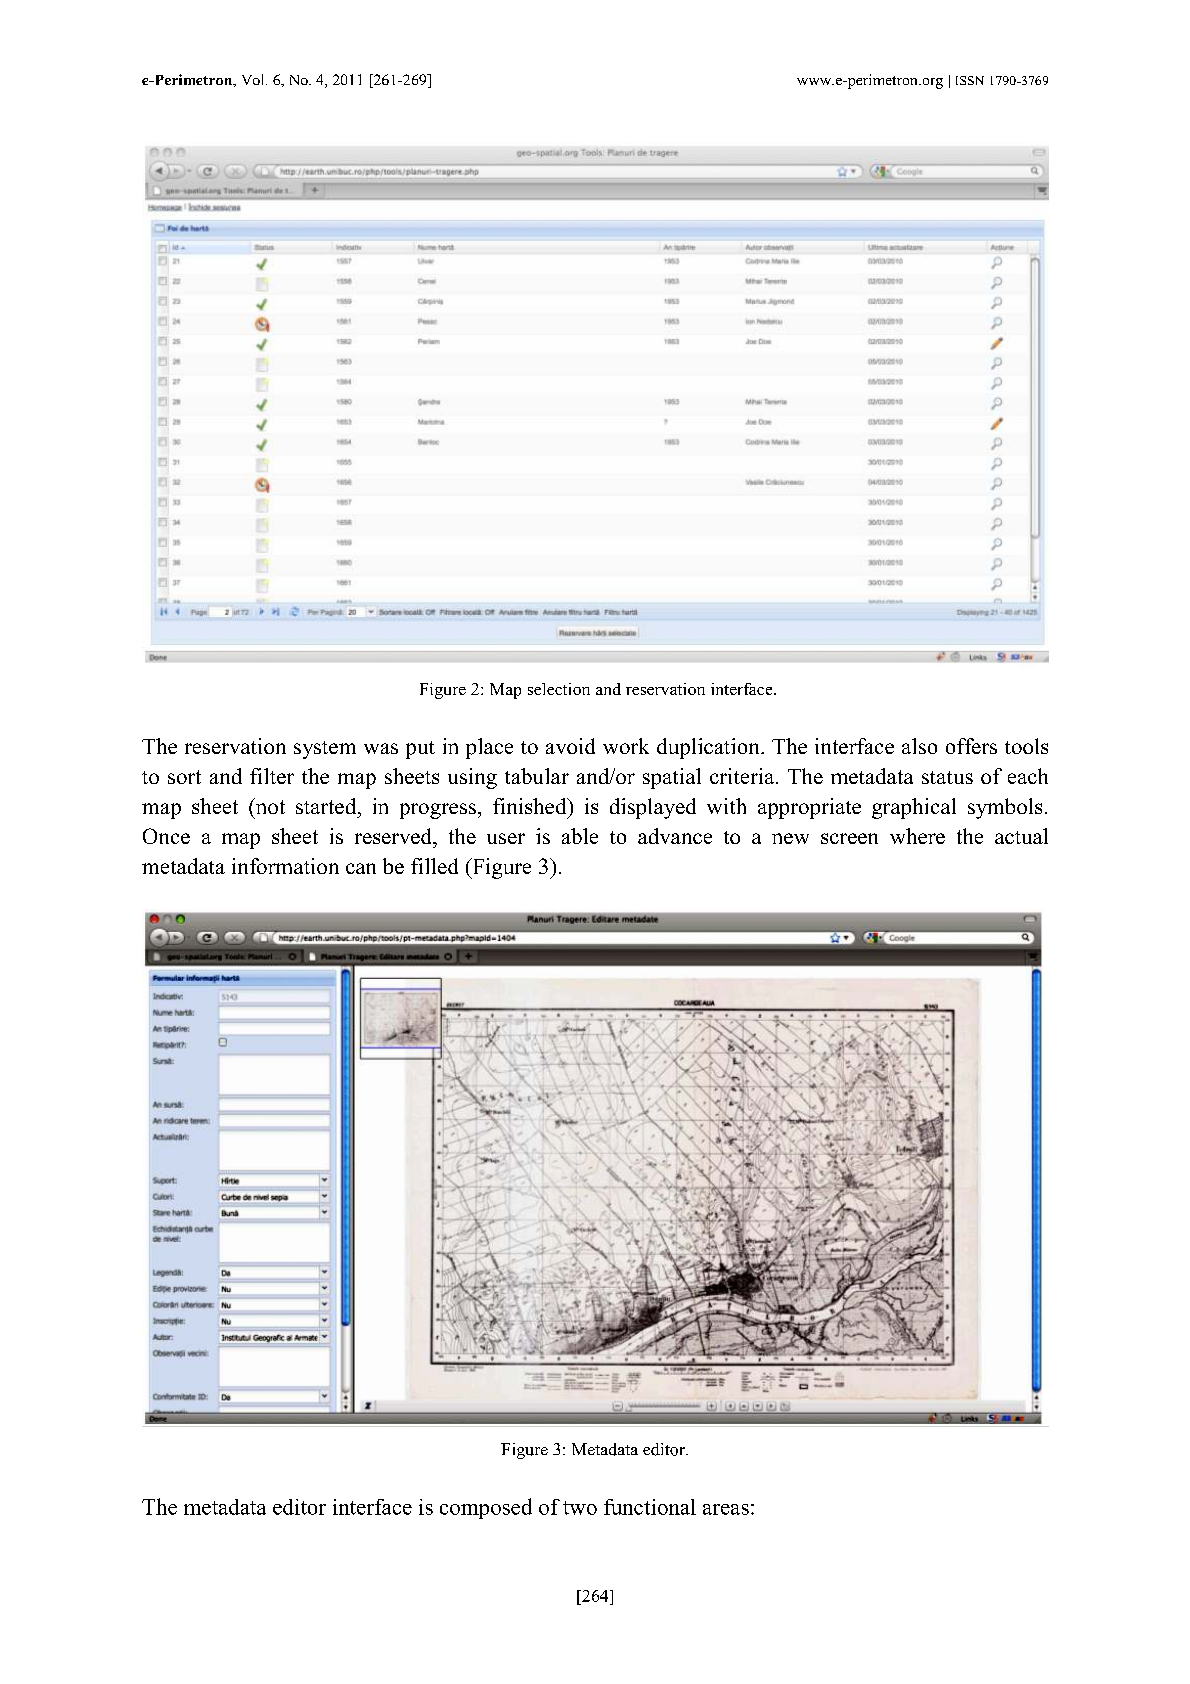  What do you see at coordinates (486, 1508) in the image?
I see `composed` at bounding box center [486, 1508].
